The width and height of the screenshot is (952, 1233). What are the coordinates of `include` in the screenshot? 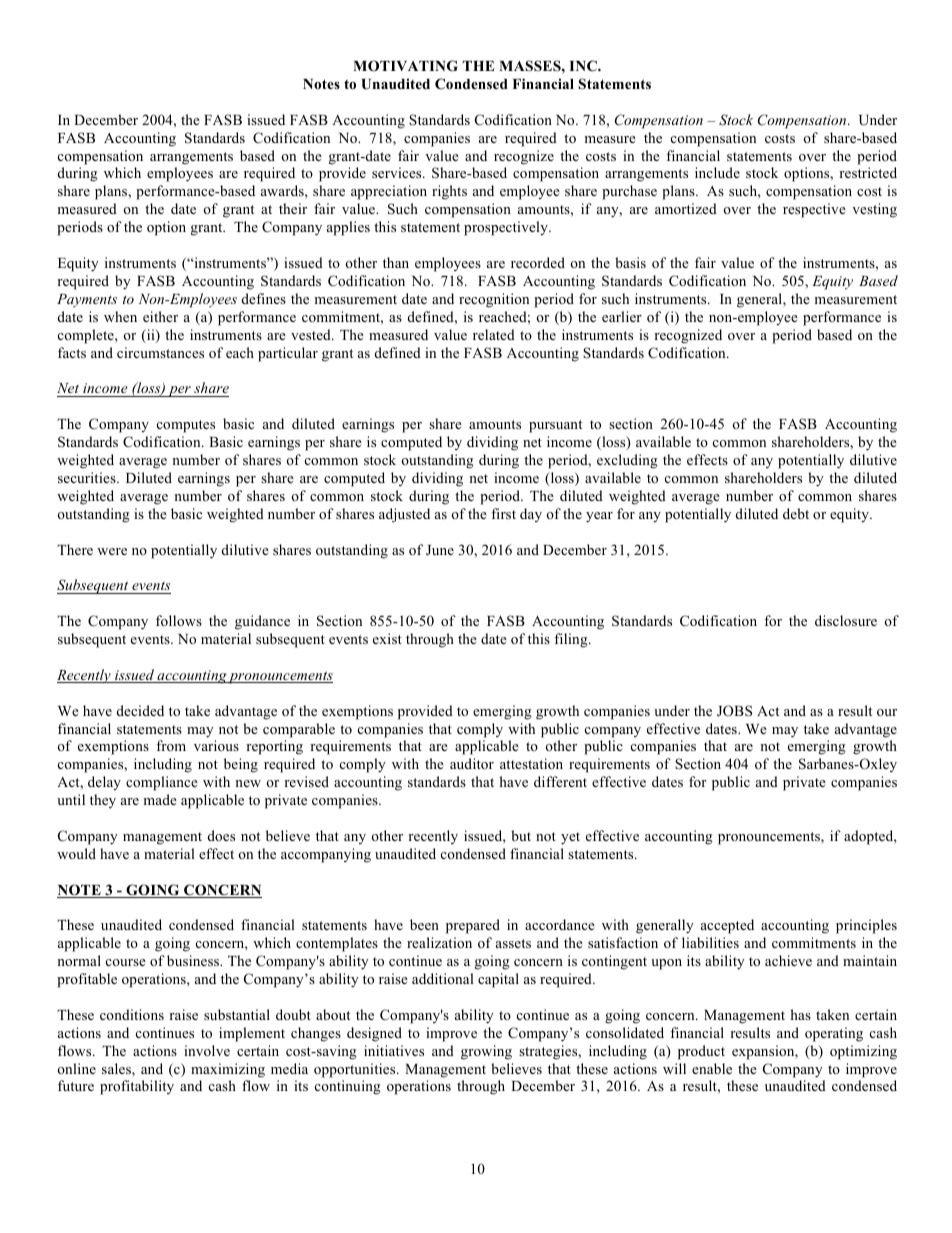 It's located at (717, 172).
